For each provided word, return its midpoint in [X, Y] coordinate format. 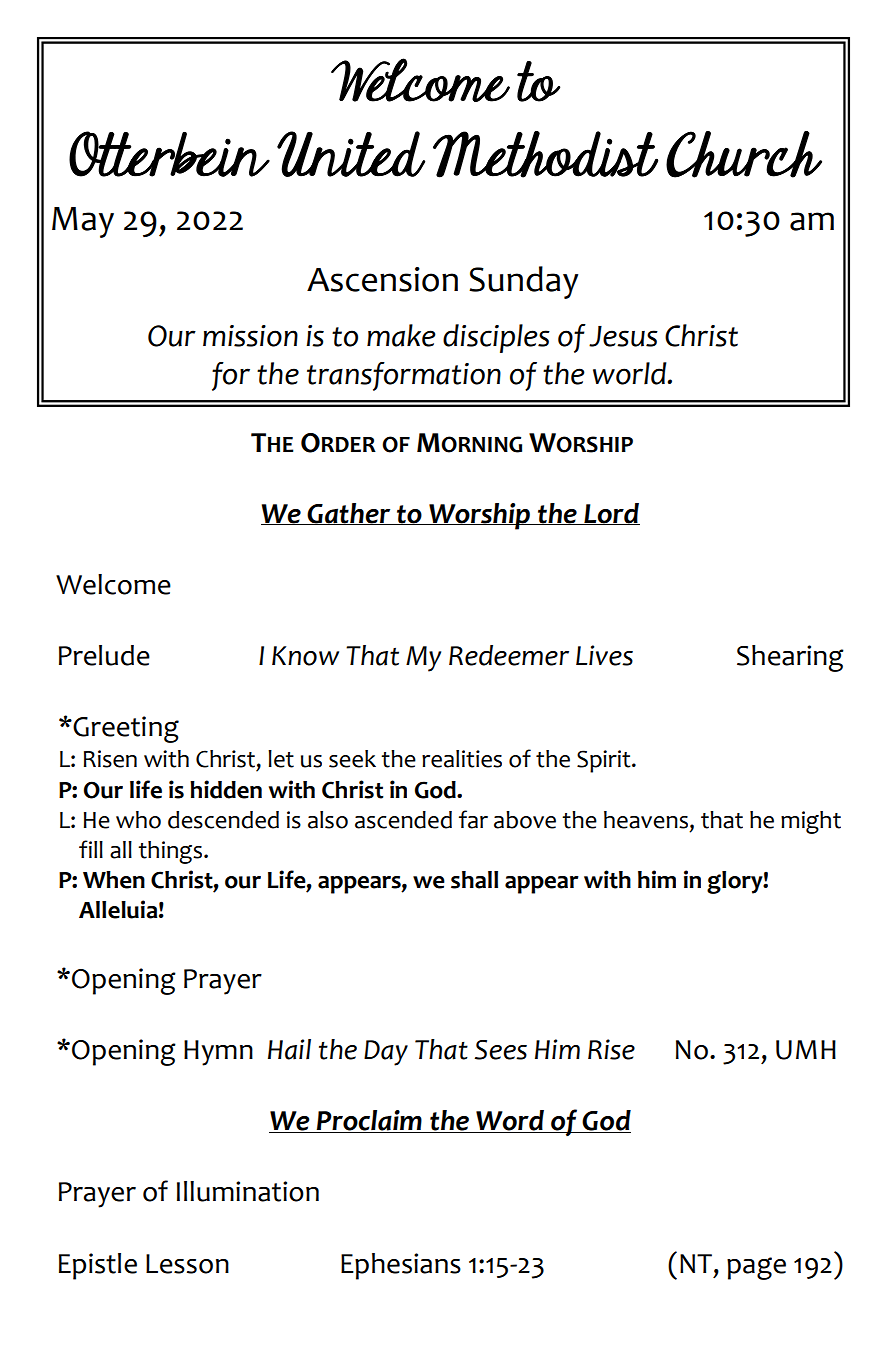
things [170, 852]
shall [474, 880]
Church [744, 154]
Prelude [104, 655]
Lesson [187, 1264]
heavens [647, 820]
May [83, 222]
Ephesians [401, 1266]
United [351, 154]
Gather [349, 514]
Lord [611, 514]
